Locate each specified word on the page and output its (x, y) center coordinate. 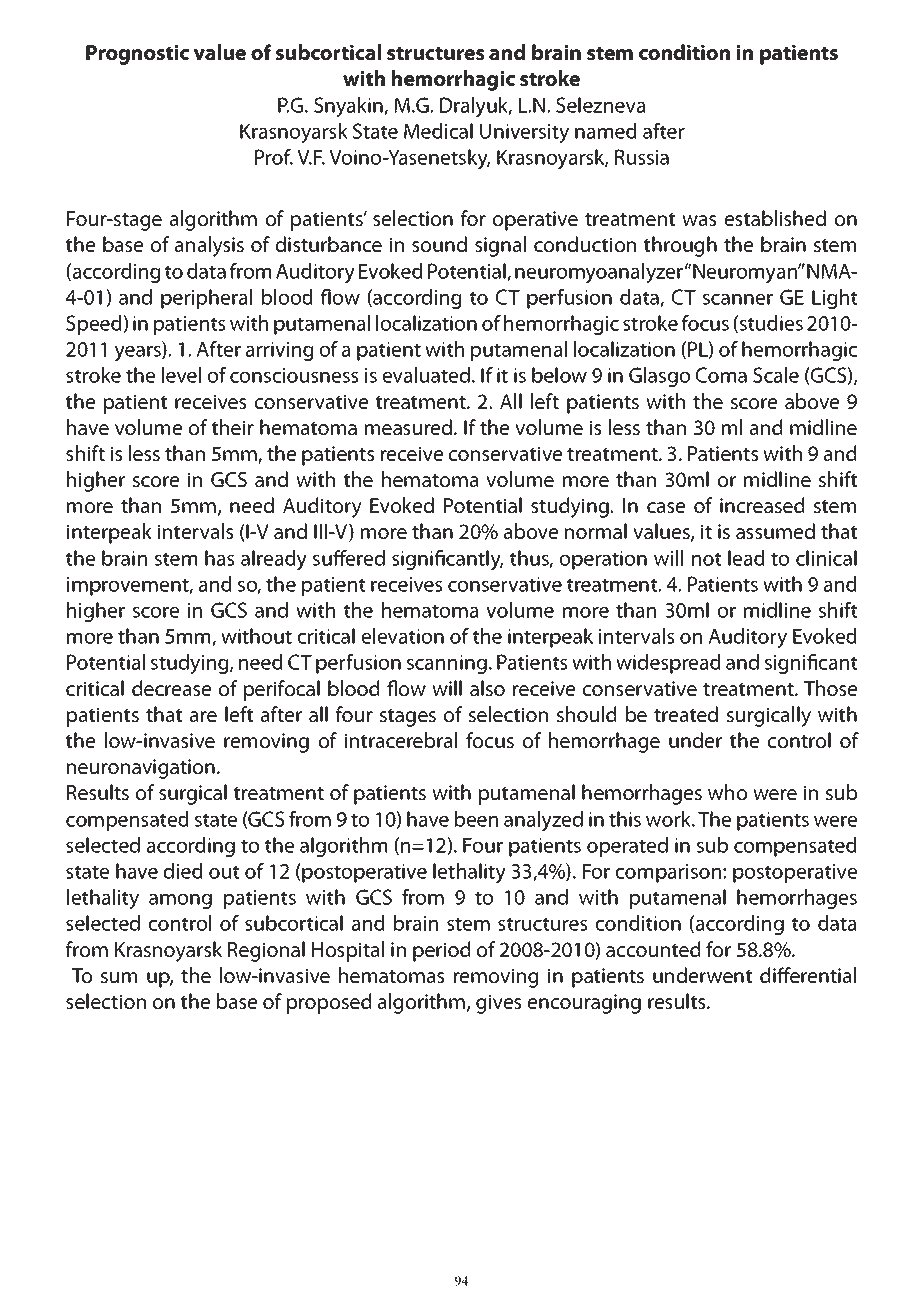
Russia (642, 157)
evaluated (428, 375)
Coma (721, 375)
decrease (171, 688)
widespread (668, 664)
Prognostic (137, 55)
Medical (438, 131)
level (181, 375)
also (487, 688)
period (441, 951)
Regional (266, 951)
